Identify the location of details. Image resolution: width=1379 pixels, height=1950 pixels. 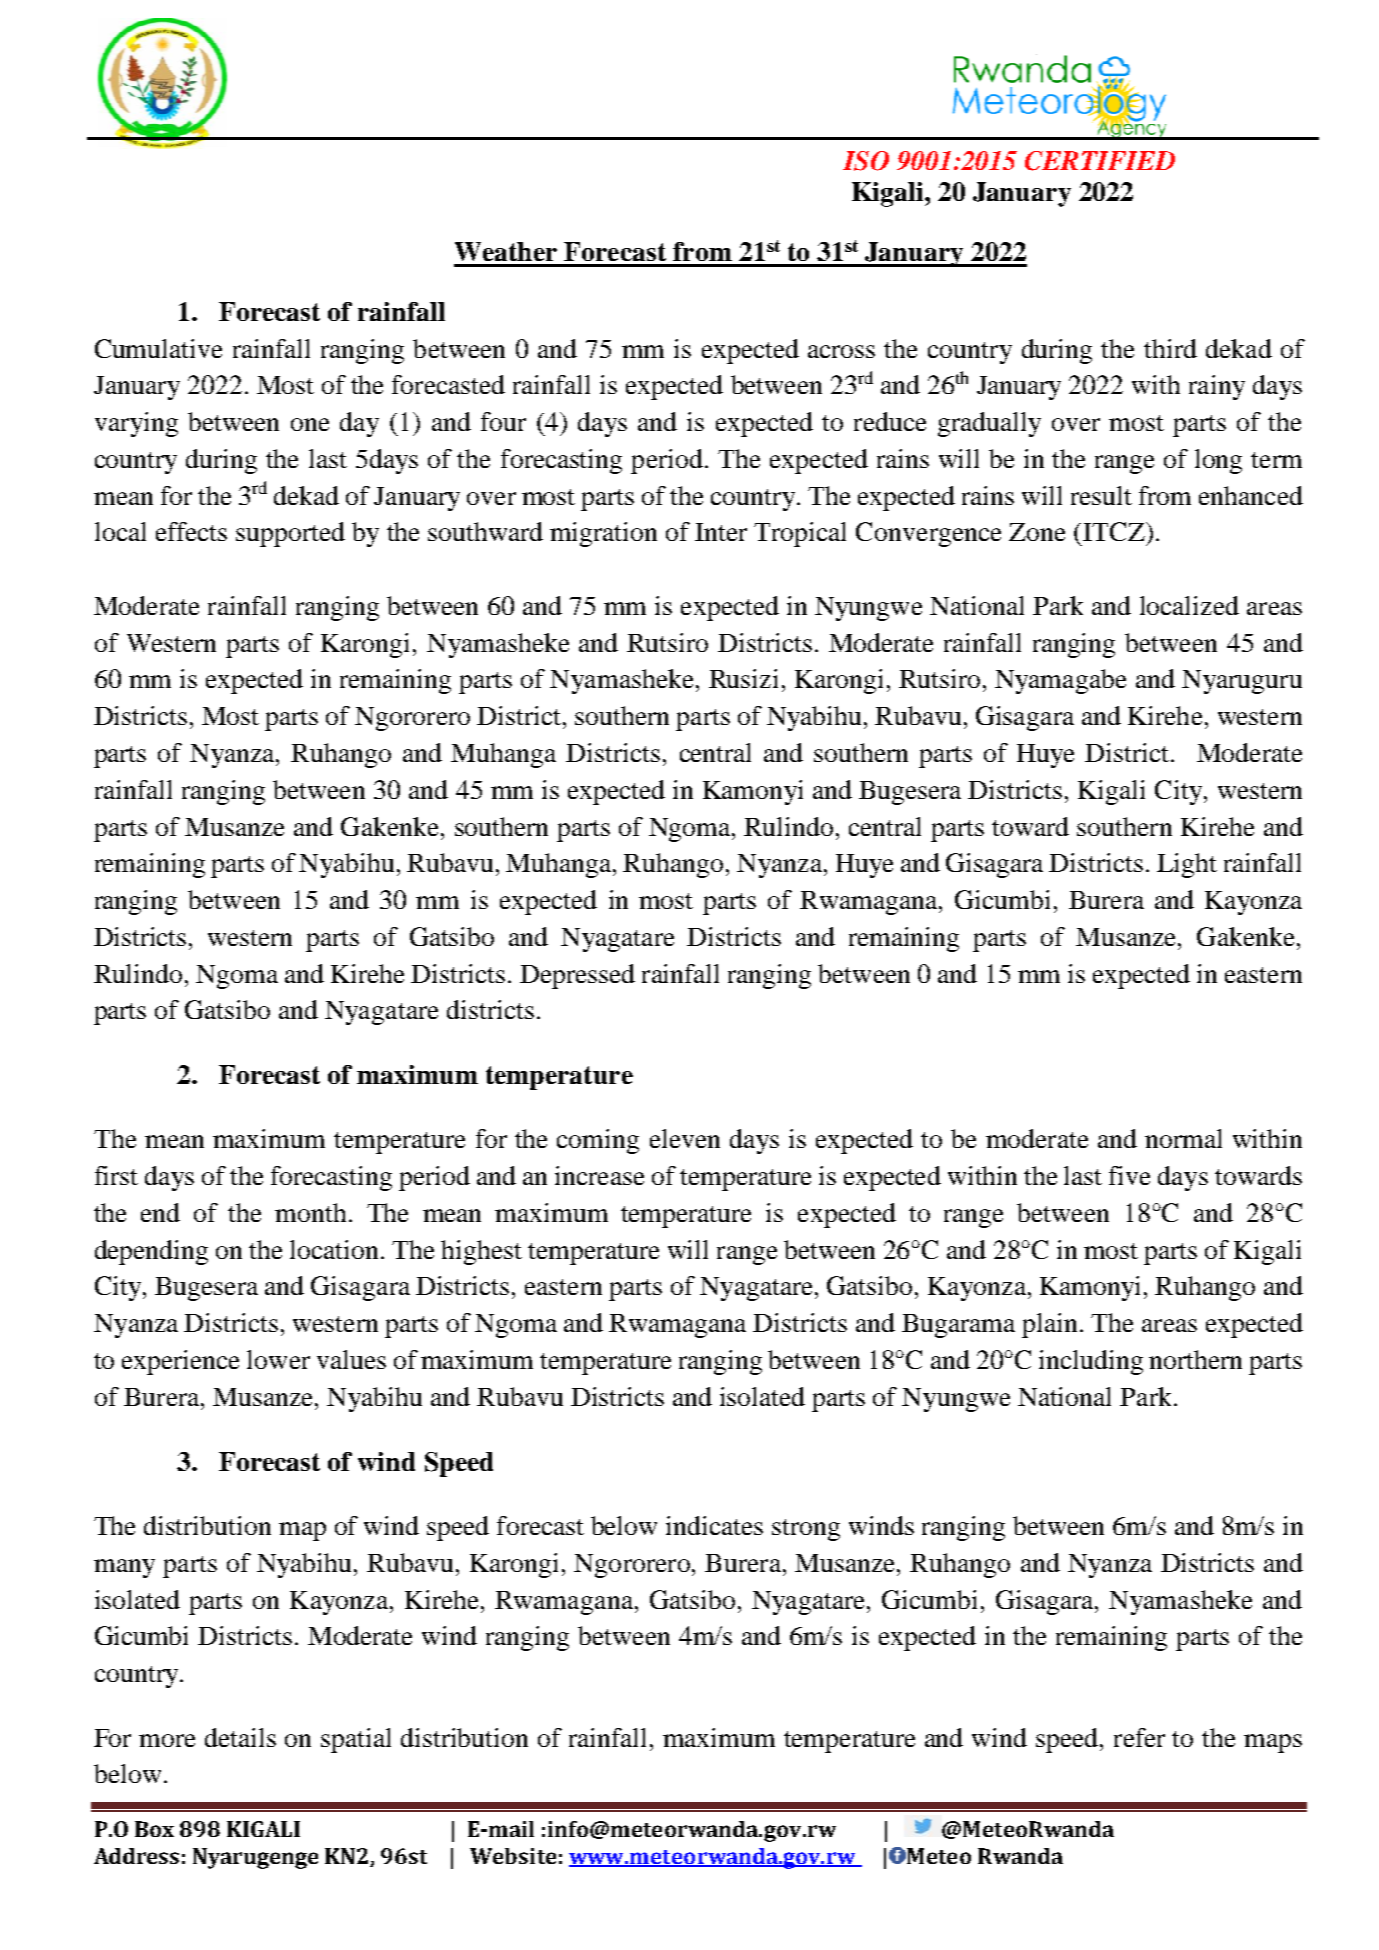
(240, 1737).
